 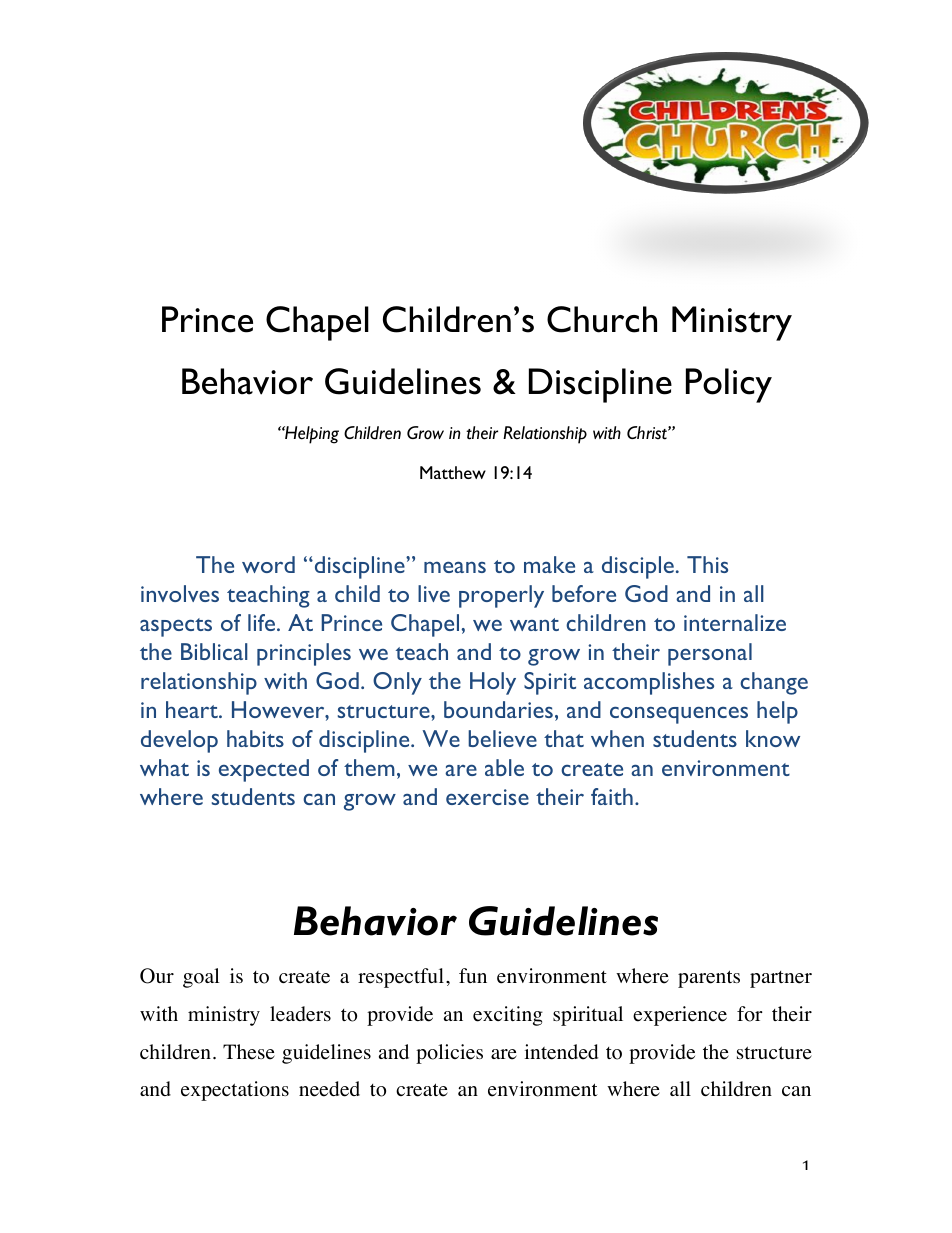 What do you see at coordinates (707, 564) in the screenshot?
I see `This` at bounding box center [707, 564].
